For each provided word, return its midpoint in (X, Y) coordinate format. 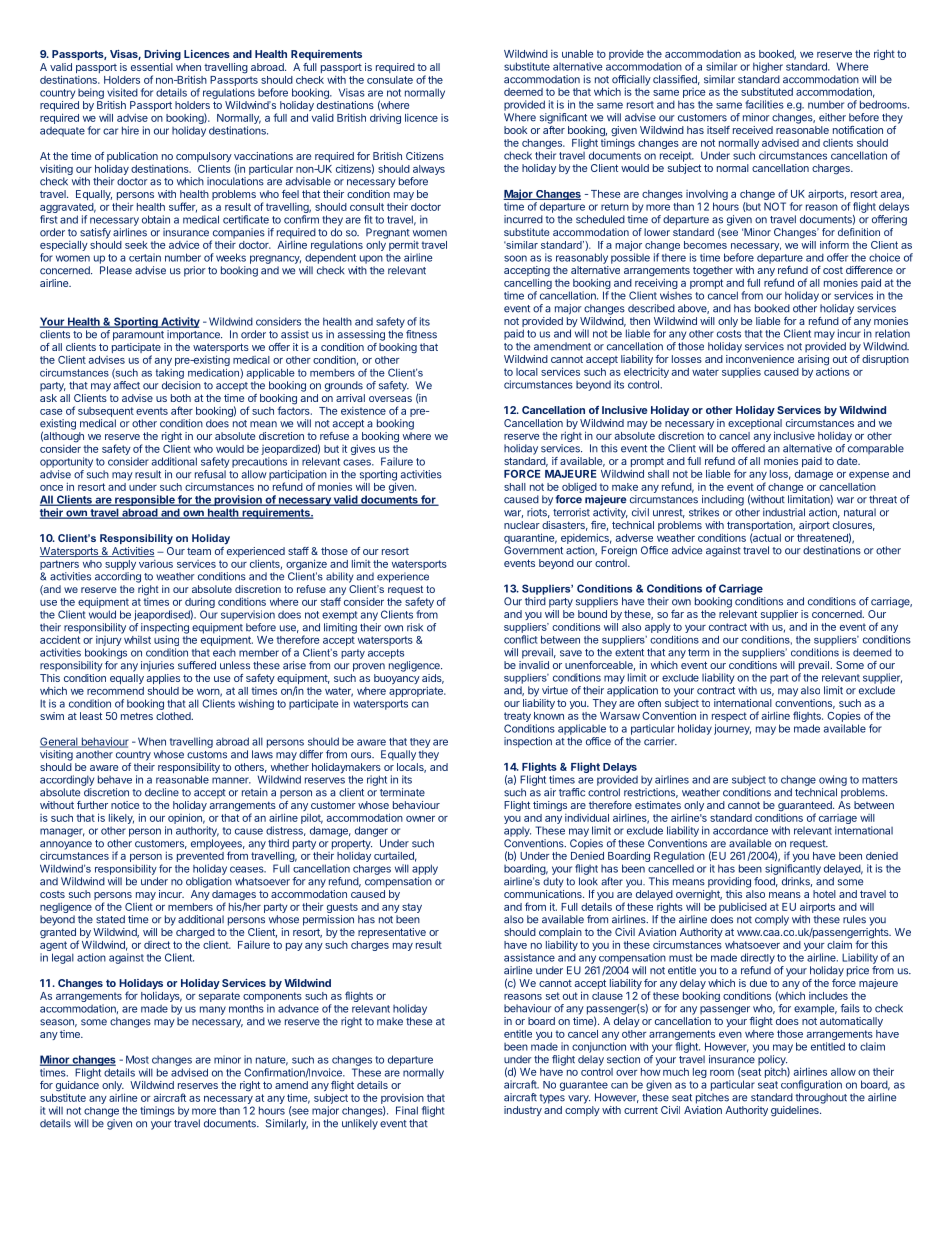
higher (768, 67)
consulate (390, 80)
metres (137, 716)
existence (363, 411)
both (181, 398)
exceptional (755, 425)
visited (122, 92)
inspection (528, 742)
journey (732, 729)
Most (137, 1059)
